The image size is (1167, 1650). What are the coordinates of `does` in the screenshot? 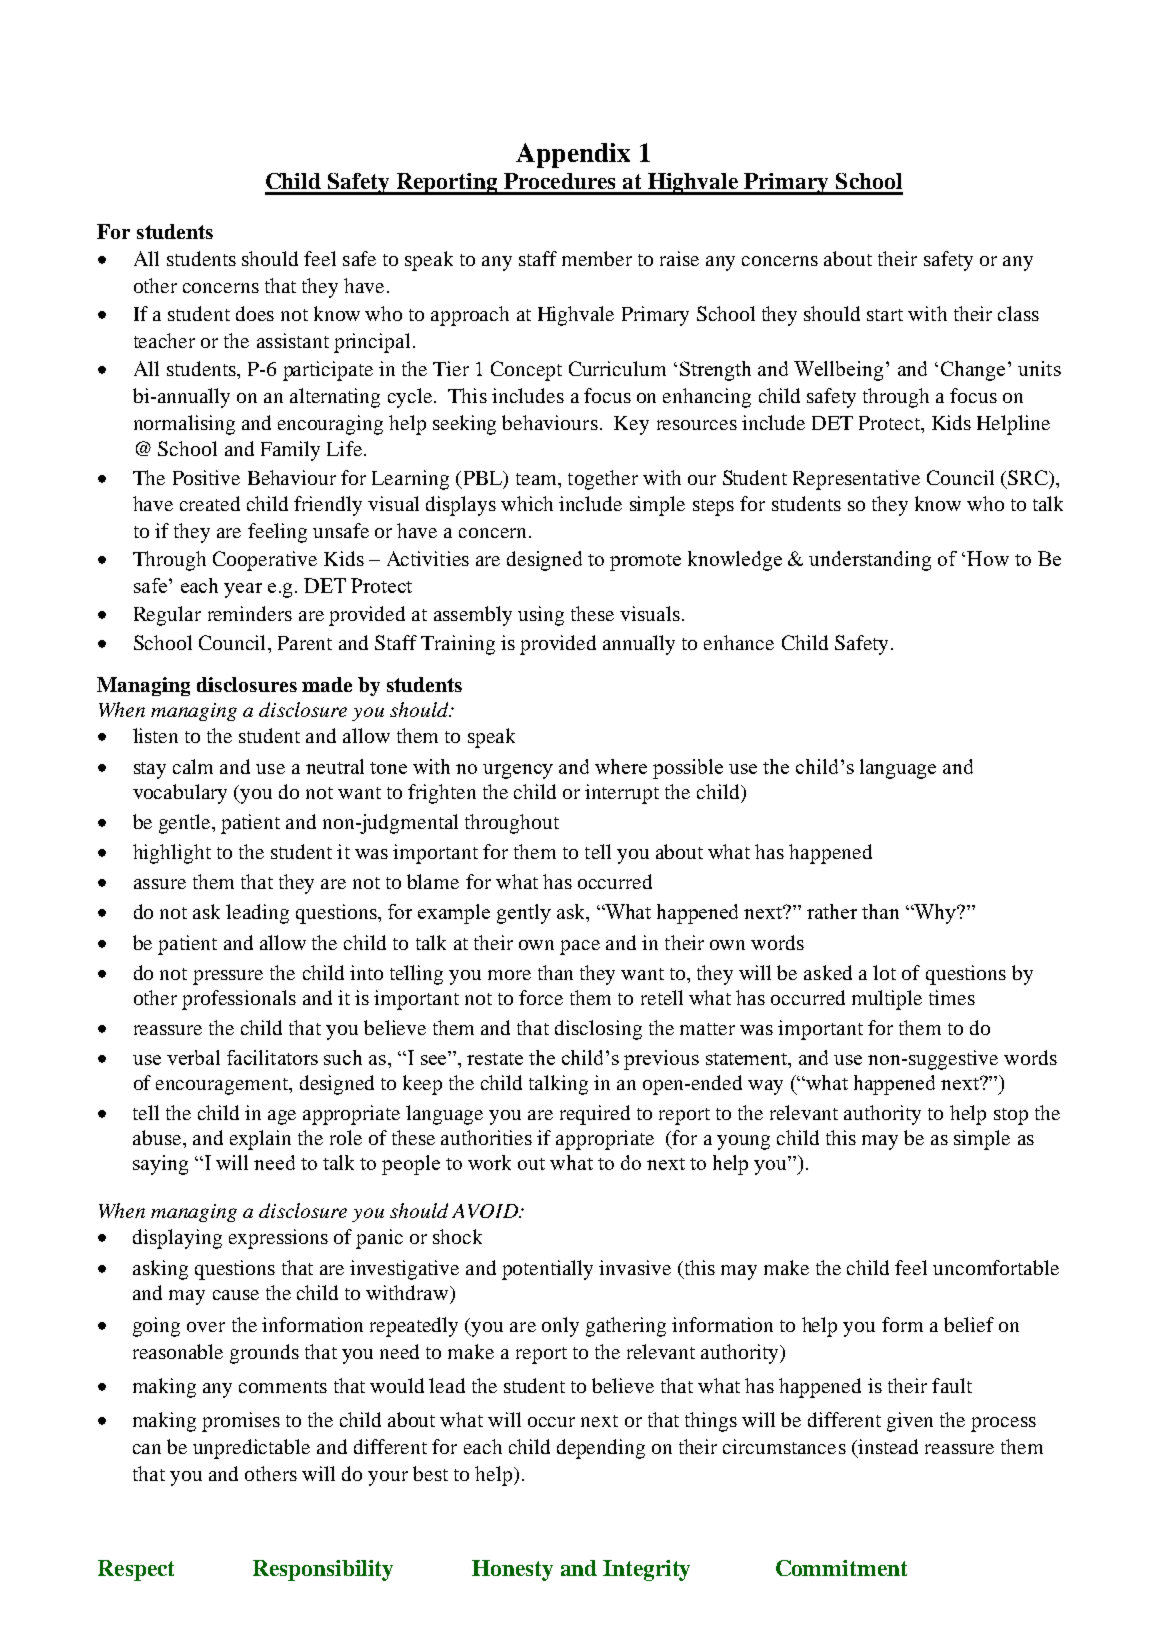 It's located at (255, 313).
